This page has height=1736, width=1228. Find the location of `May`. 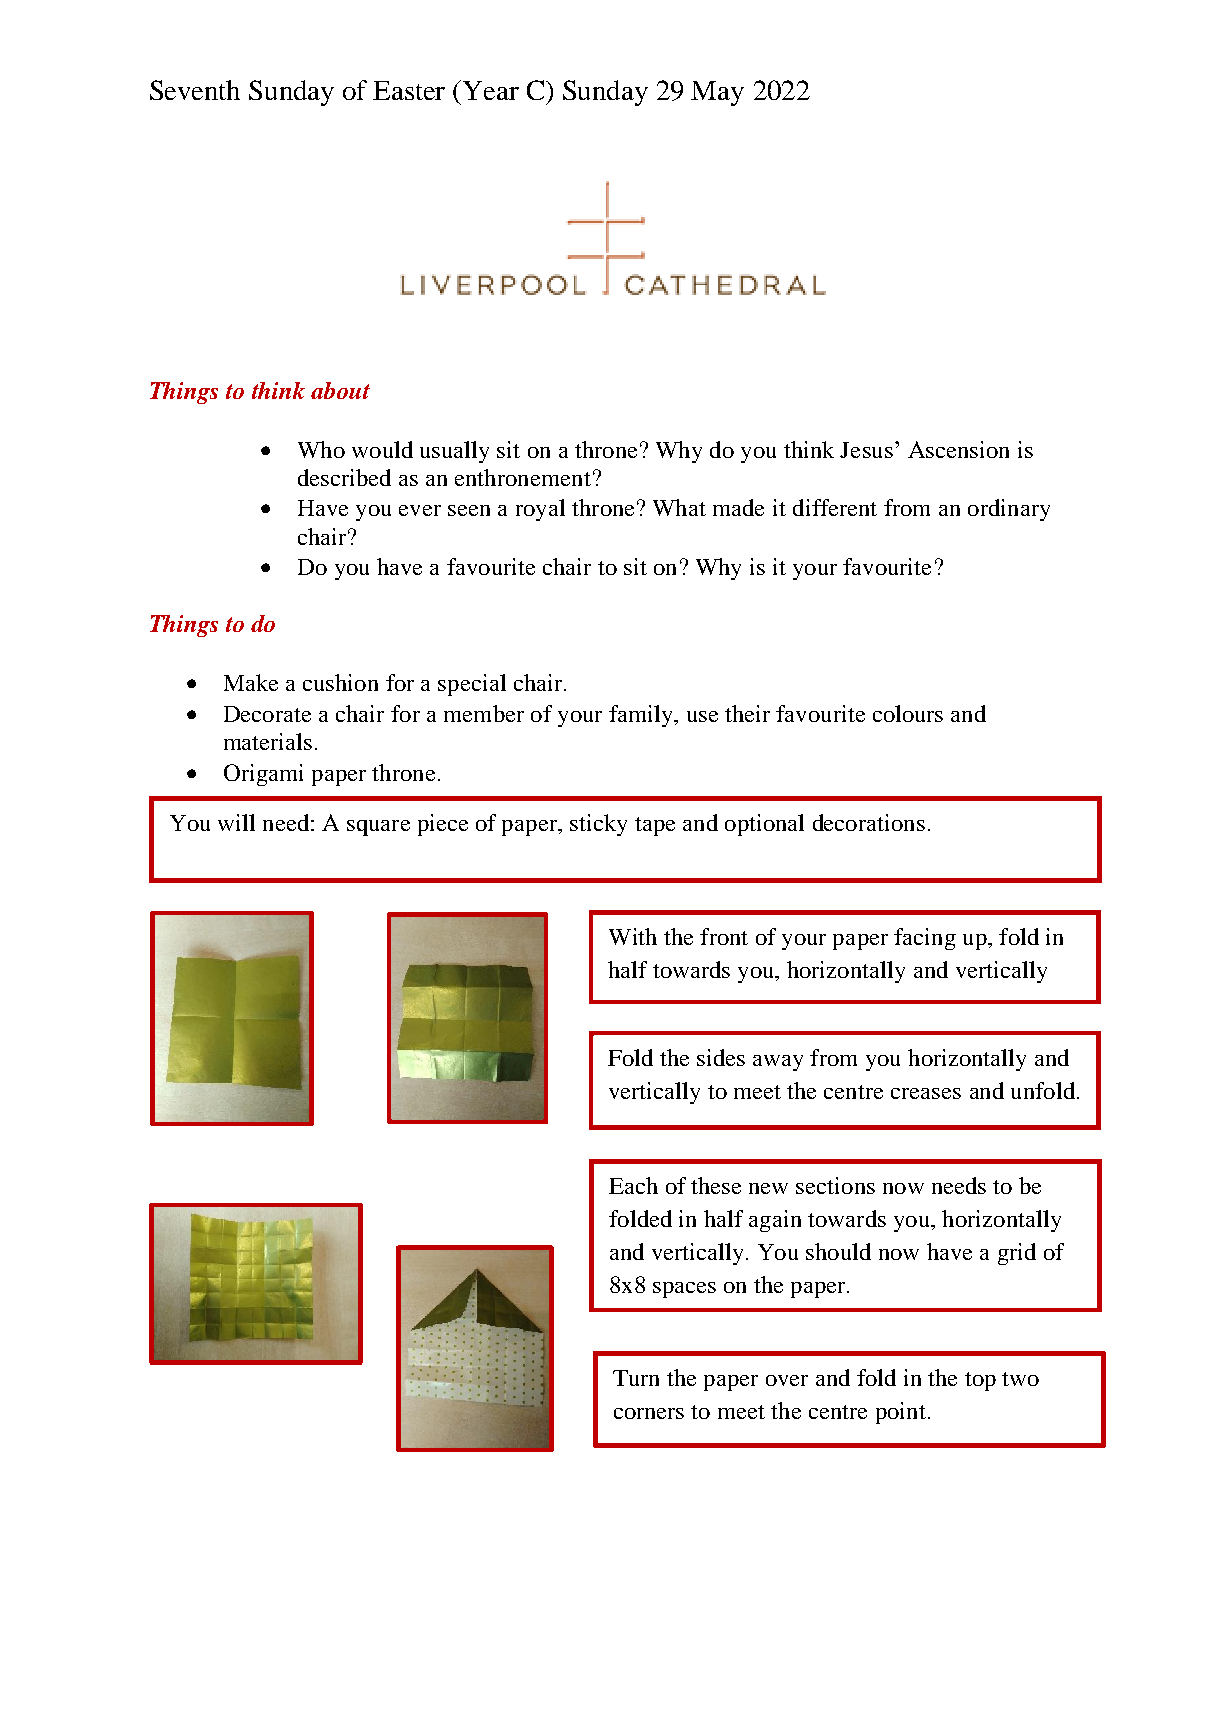

May is located at coordinates (717, 93).
